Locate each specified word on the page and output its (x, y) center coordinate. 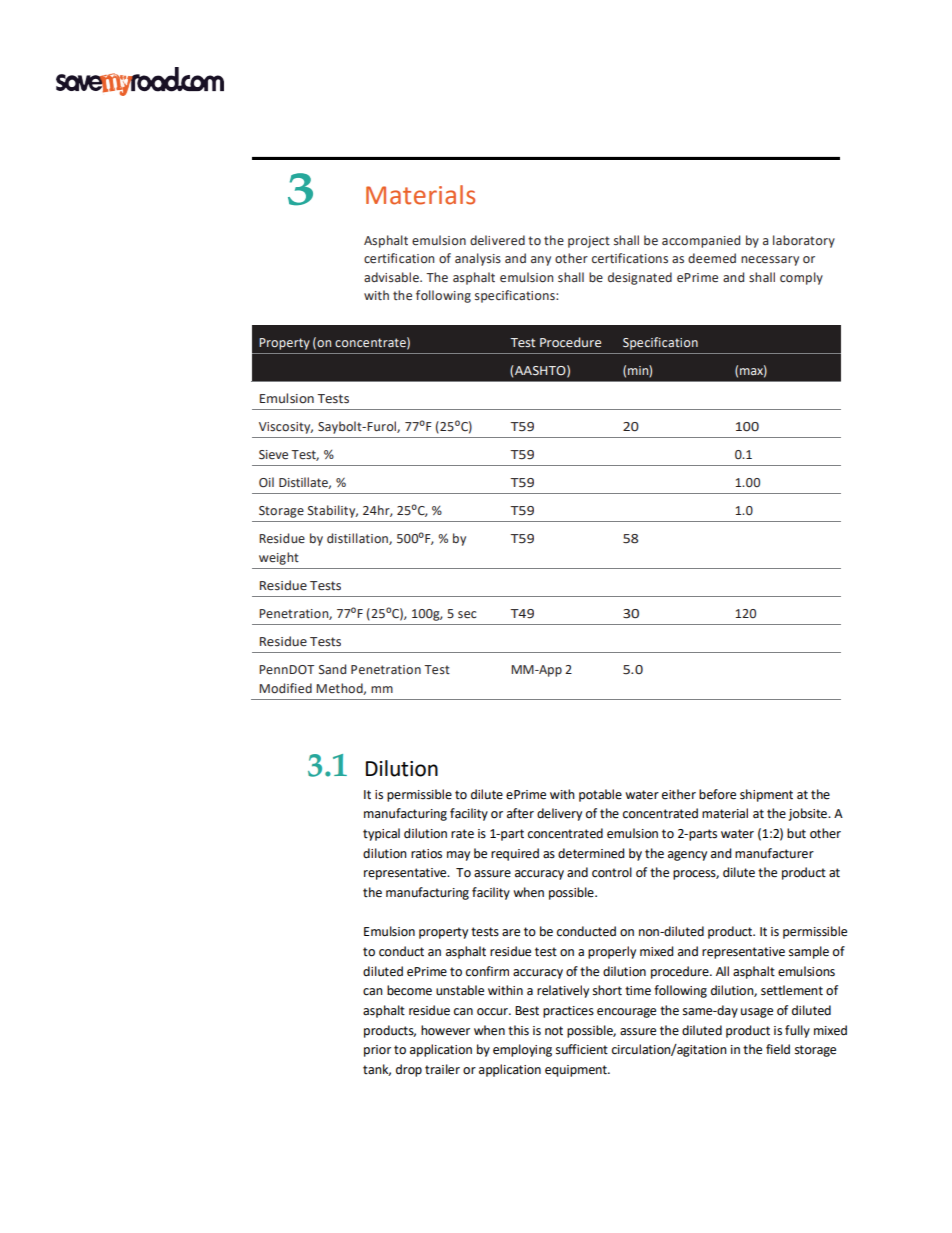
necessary (770, 261)
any (541, 261)
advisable (392, 277)
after (520, 813)
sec (467, 615)
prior (377, 1051)
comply (801, 278)
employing (522, 1050)
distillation (358, 539)
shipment (766, 795)
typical (381, 834)
